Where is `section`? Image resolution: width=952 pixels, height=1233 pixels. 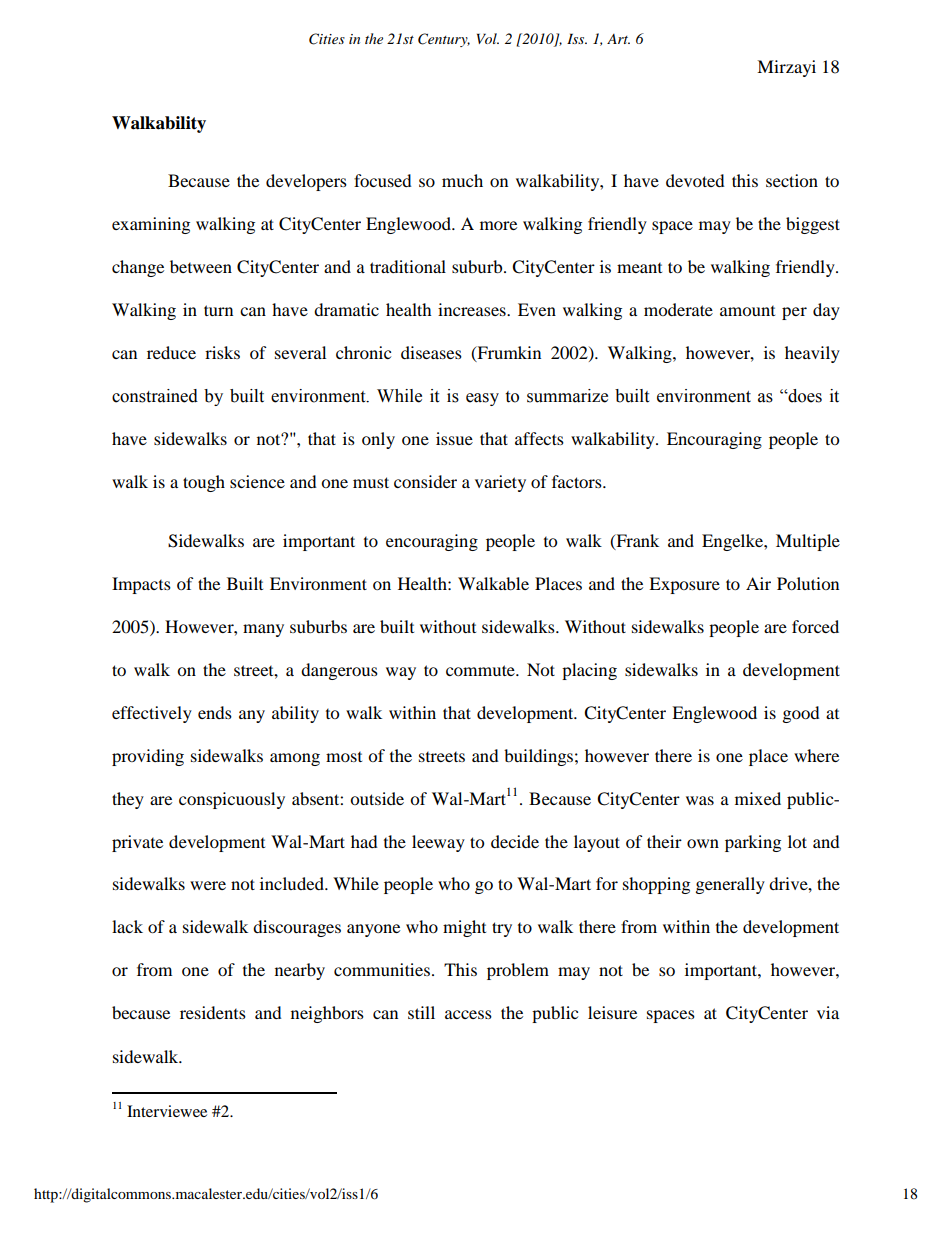
section is located at coordinates (792, 180).
